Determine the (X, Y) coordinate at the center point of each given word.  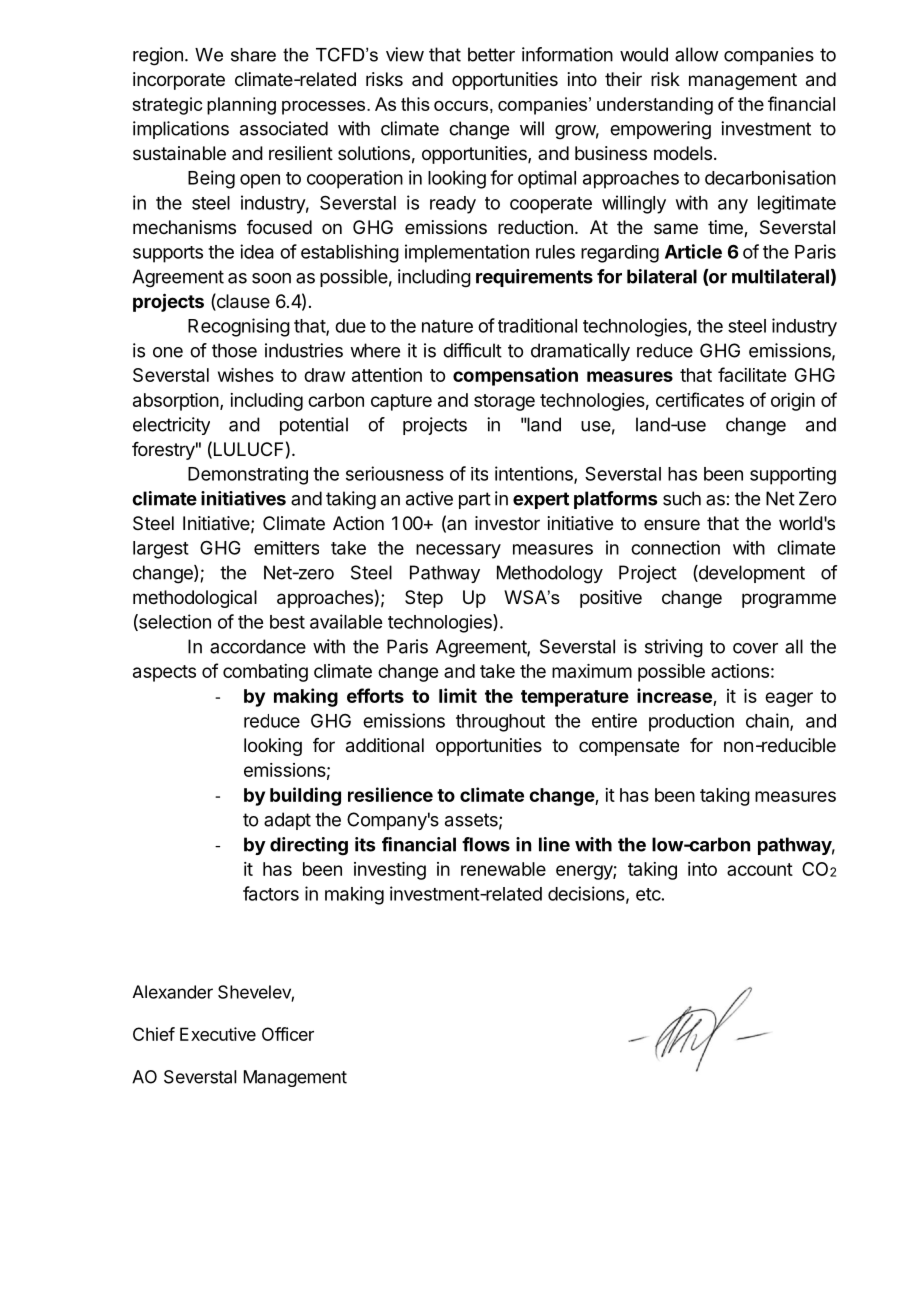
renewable (503, 869)
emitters (286, 548)
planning (241, 106)
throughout (500, 723)
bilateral (662, 276)
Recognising (239, 327)
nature (447, 326)
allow (697, 54)
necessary (458, 551)
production (691, 722)
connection (675, 547)
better (491, 54)
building (305, 796)
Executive (218, 1034)
